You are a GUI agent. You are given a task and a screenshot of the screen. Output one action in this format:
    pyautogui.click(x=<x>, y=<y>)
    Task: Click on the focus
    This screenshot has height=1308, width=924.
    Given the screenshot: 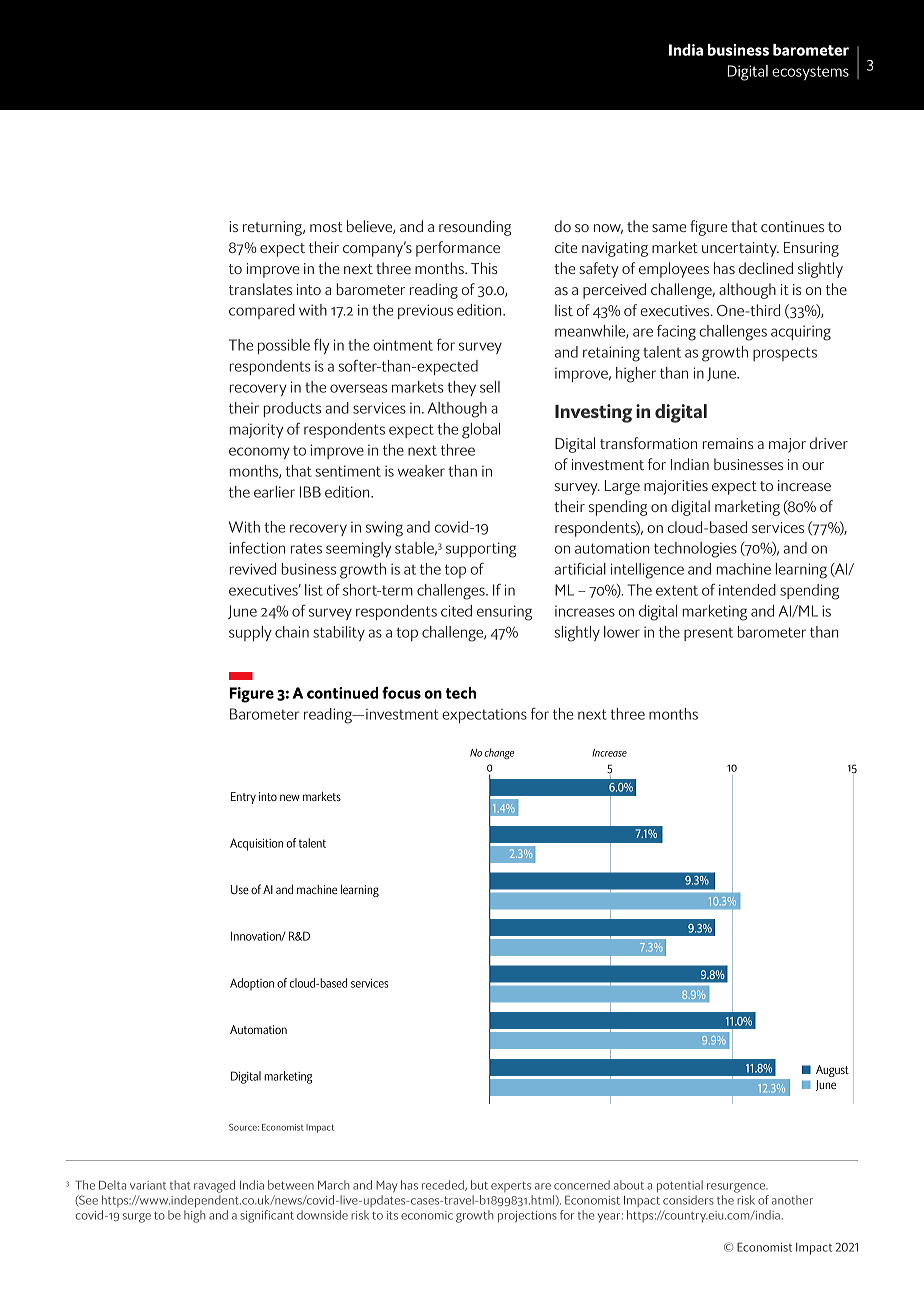 What is the action you would take?
    pyautogui.click(x=401, y=692)
